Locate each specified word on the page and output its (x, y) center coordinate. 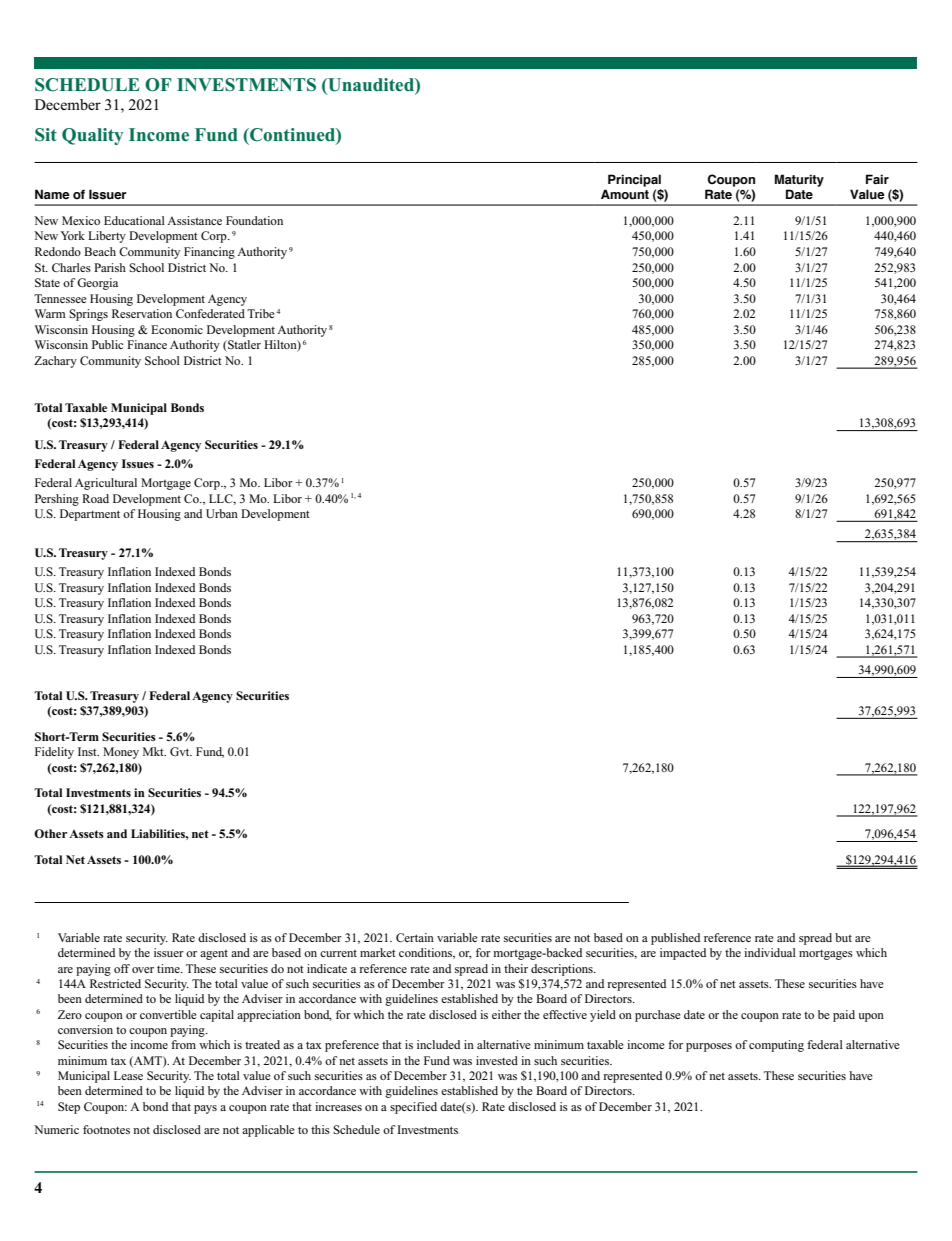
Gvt (181, 751)
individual (770, 952)
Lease (128, 1075)
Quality (92, 136)
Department (90, 515)
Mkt (154, 751)
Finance (147, 344)
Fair (877, 179)
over (143, 970)
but (843, 937)
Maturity (799, 180)
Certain (415, 937)
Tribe (261, 313)
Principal (634, 180)
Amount (625, 194)
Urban (222, 513)
